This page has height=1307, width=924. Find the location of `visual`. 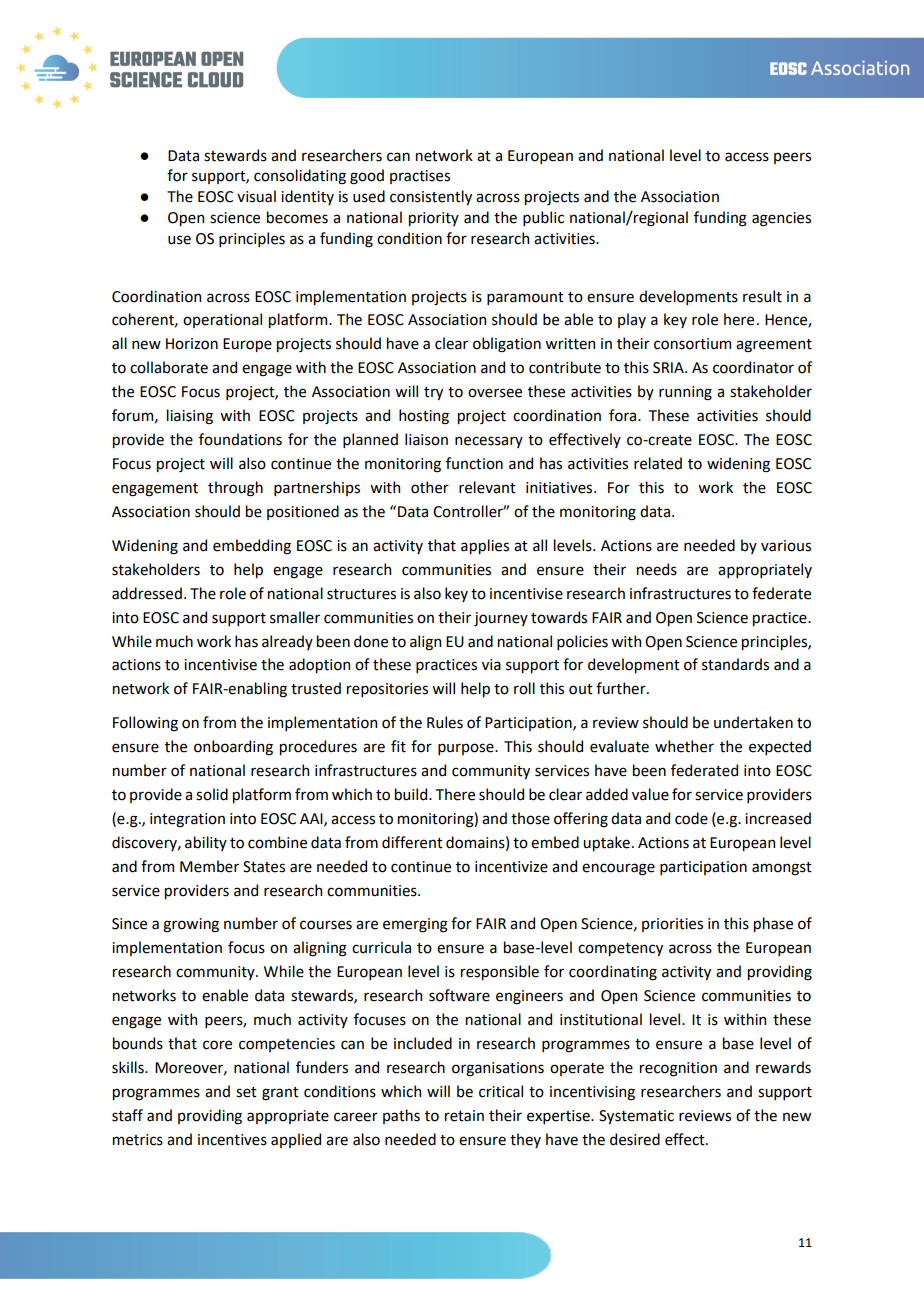

visual is located at coordinates (256, 196).
